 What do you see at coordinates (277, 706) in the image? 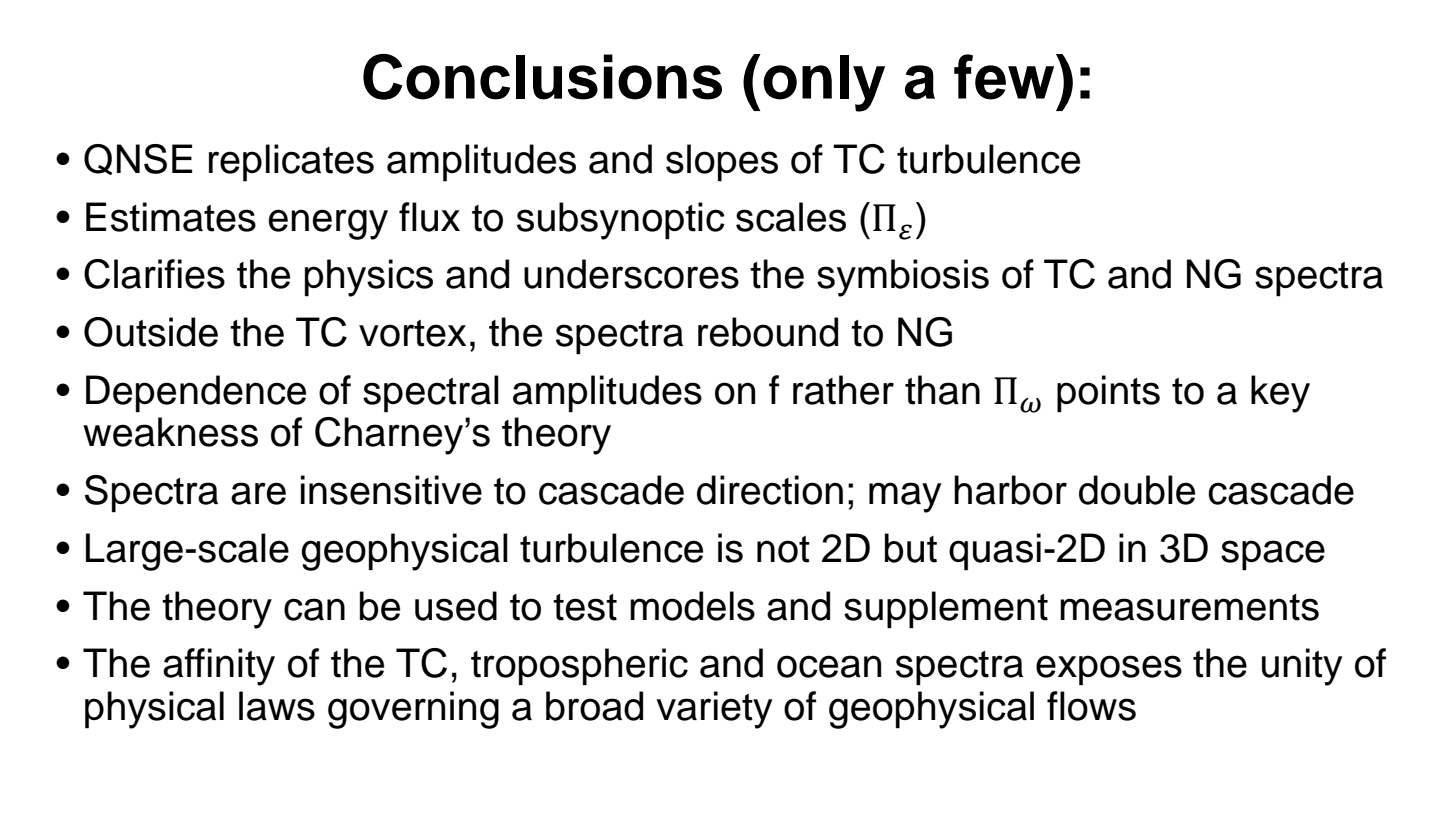
I see `laws` at bounding box center [277, 706].
